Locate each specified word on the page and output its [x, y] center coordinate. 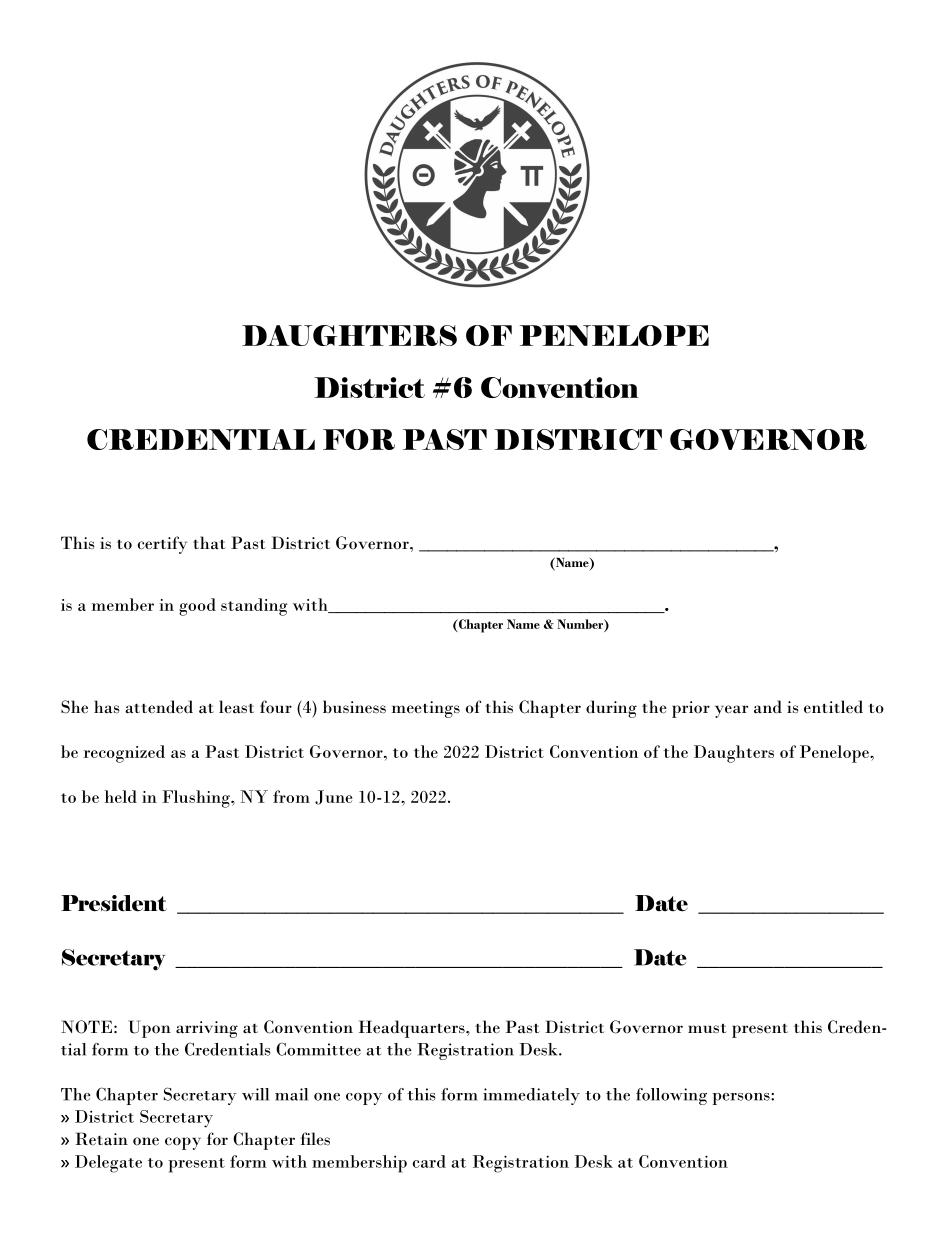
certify [162, 545]
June [333, 797]
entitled [833, 707]
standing [254, 607]
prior [691, 709]
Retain [101, 1139]
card [429, 1161]
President [114, 903]
